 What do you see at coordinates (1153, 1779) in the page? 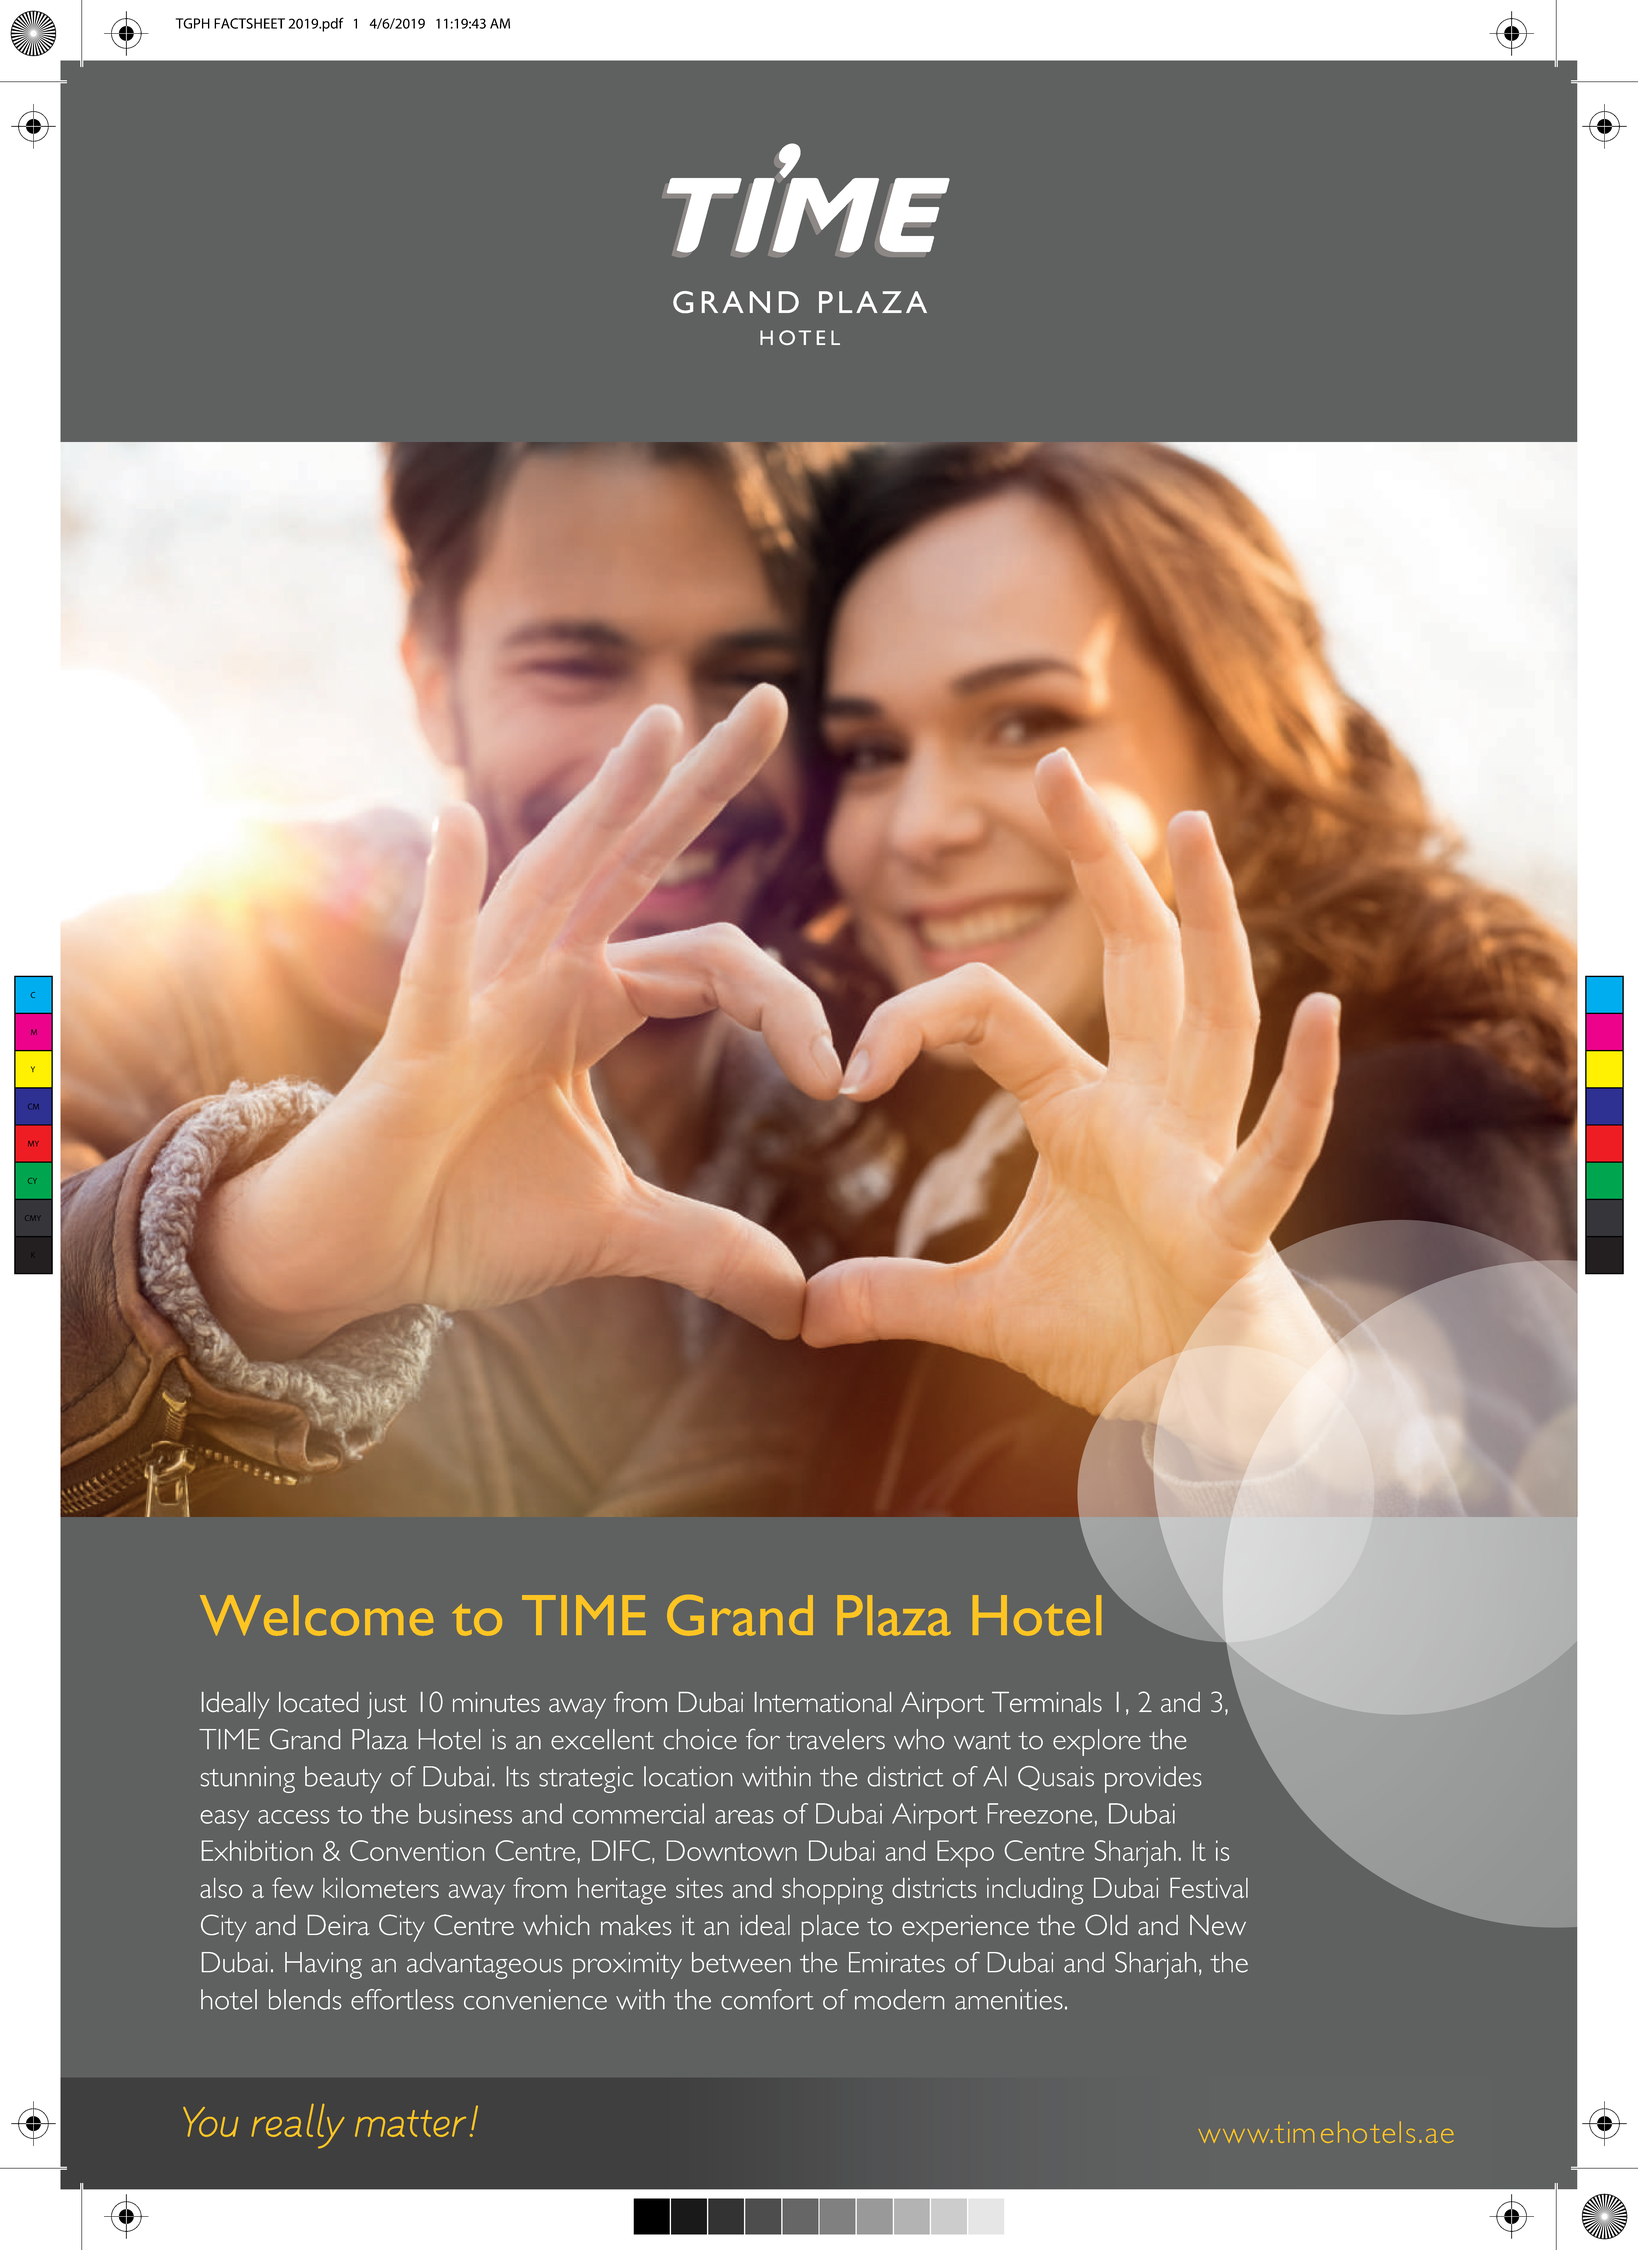
I see `provides` at bounding box center [1153, 1779].
